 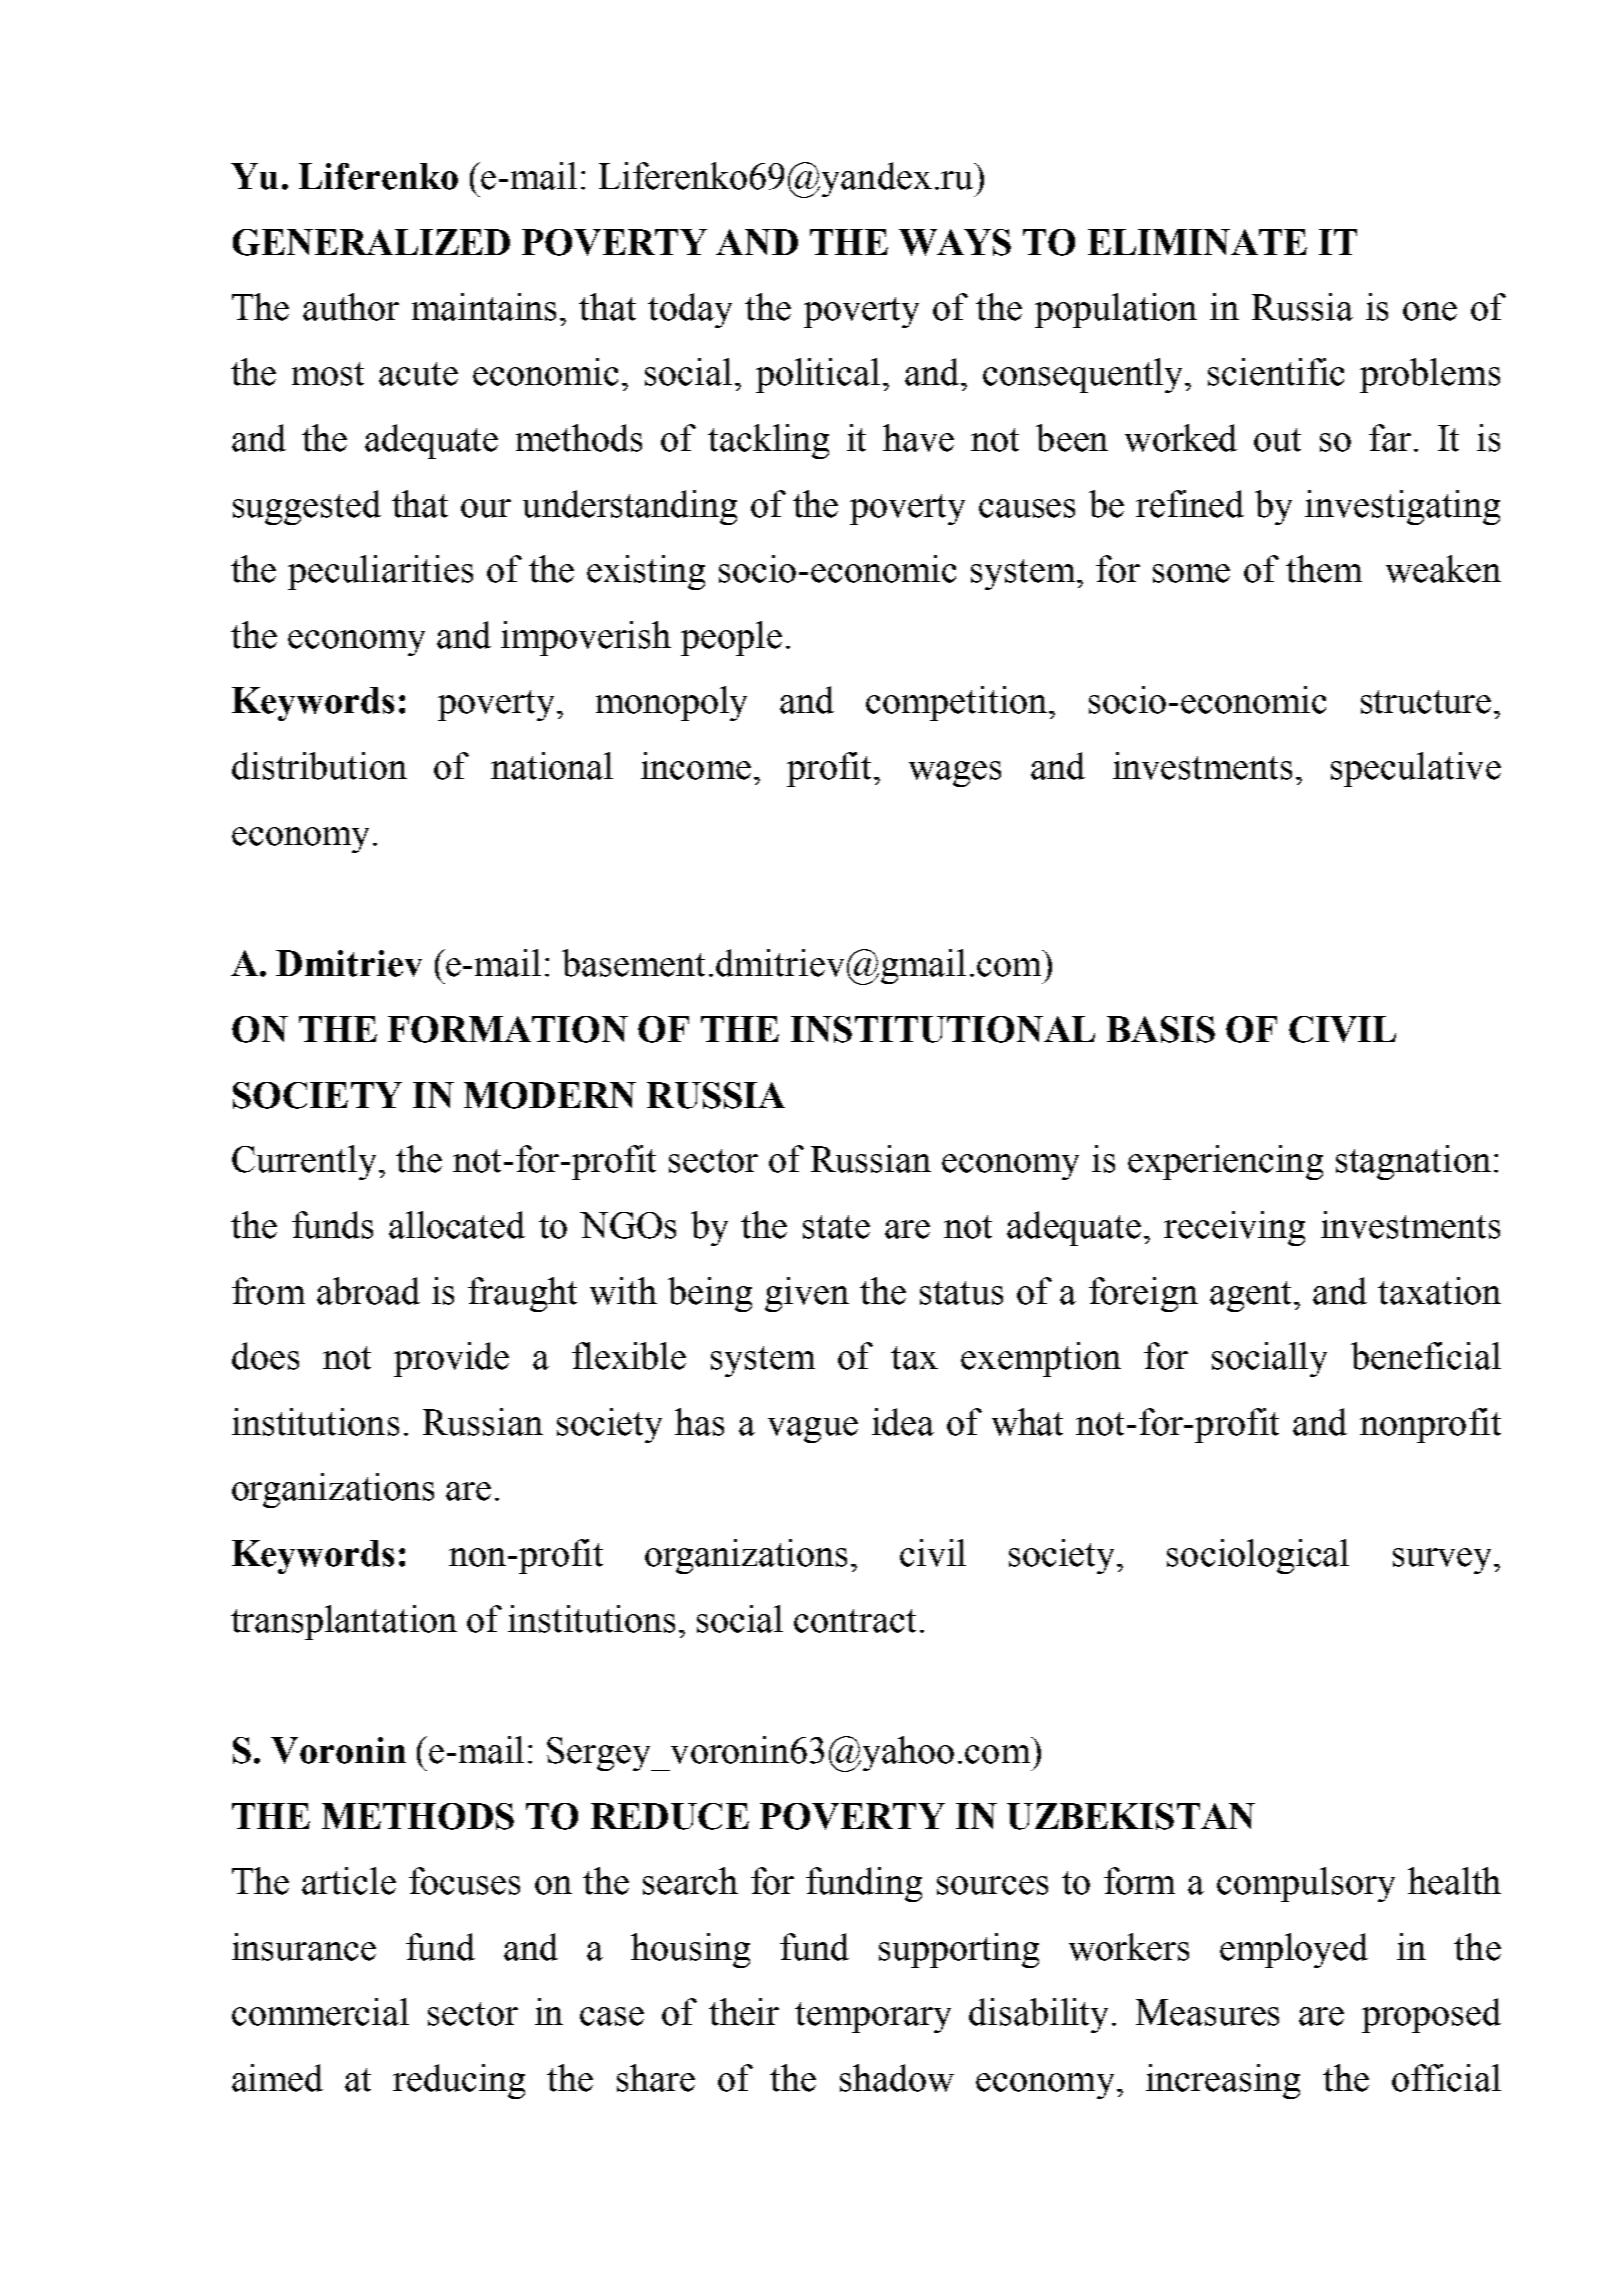 I want to click on experiencing, so click(x=1225, y=1162).
